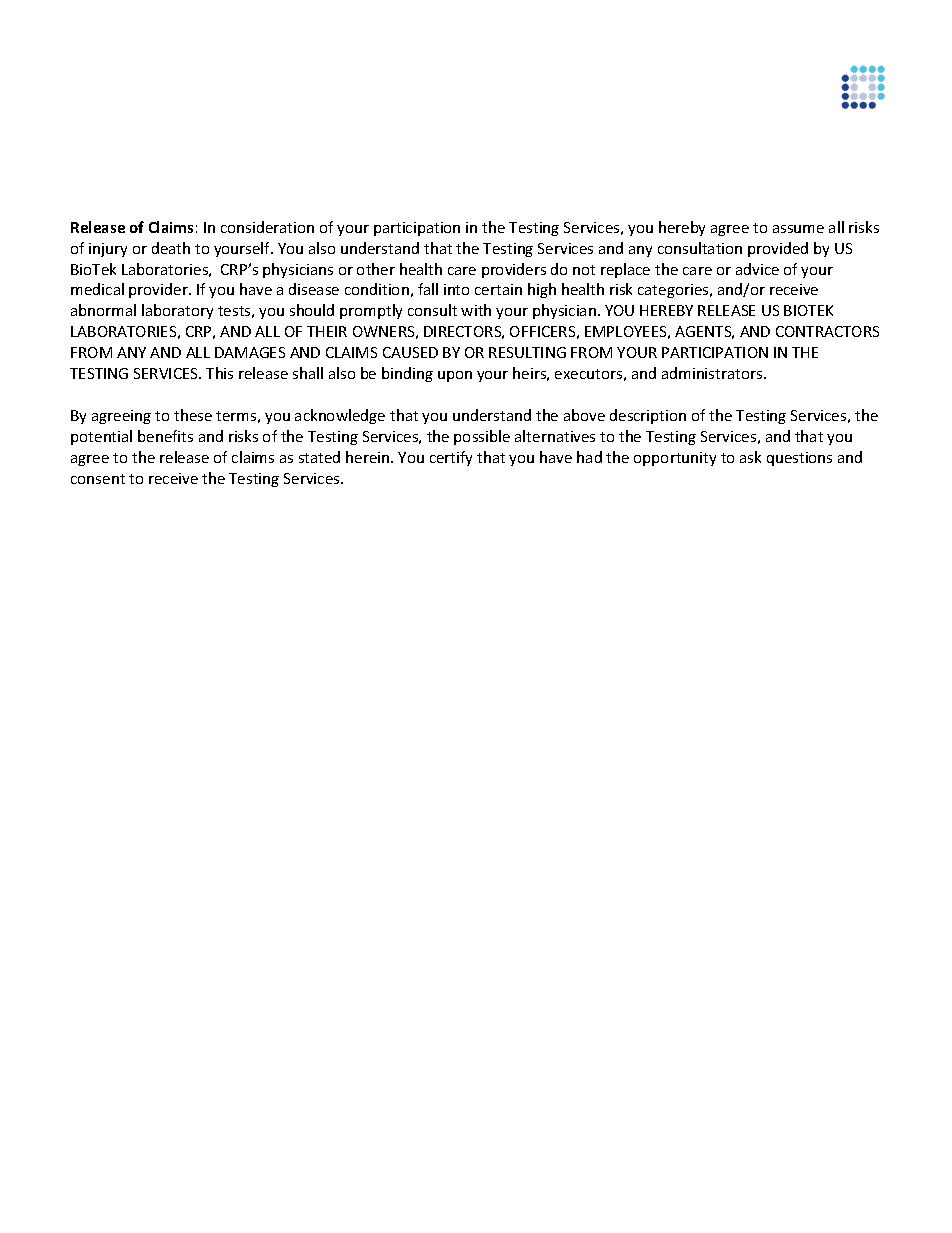  Describe the element at coordinates (410, 352) in the screenshot. I see `CAUSED` at that location.
